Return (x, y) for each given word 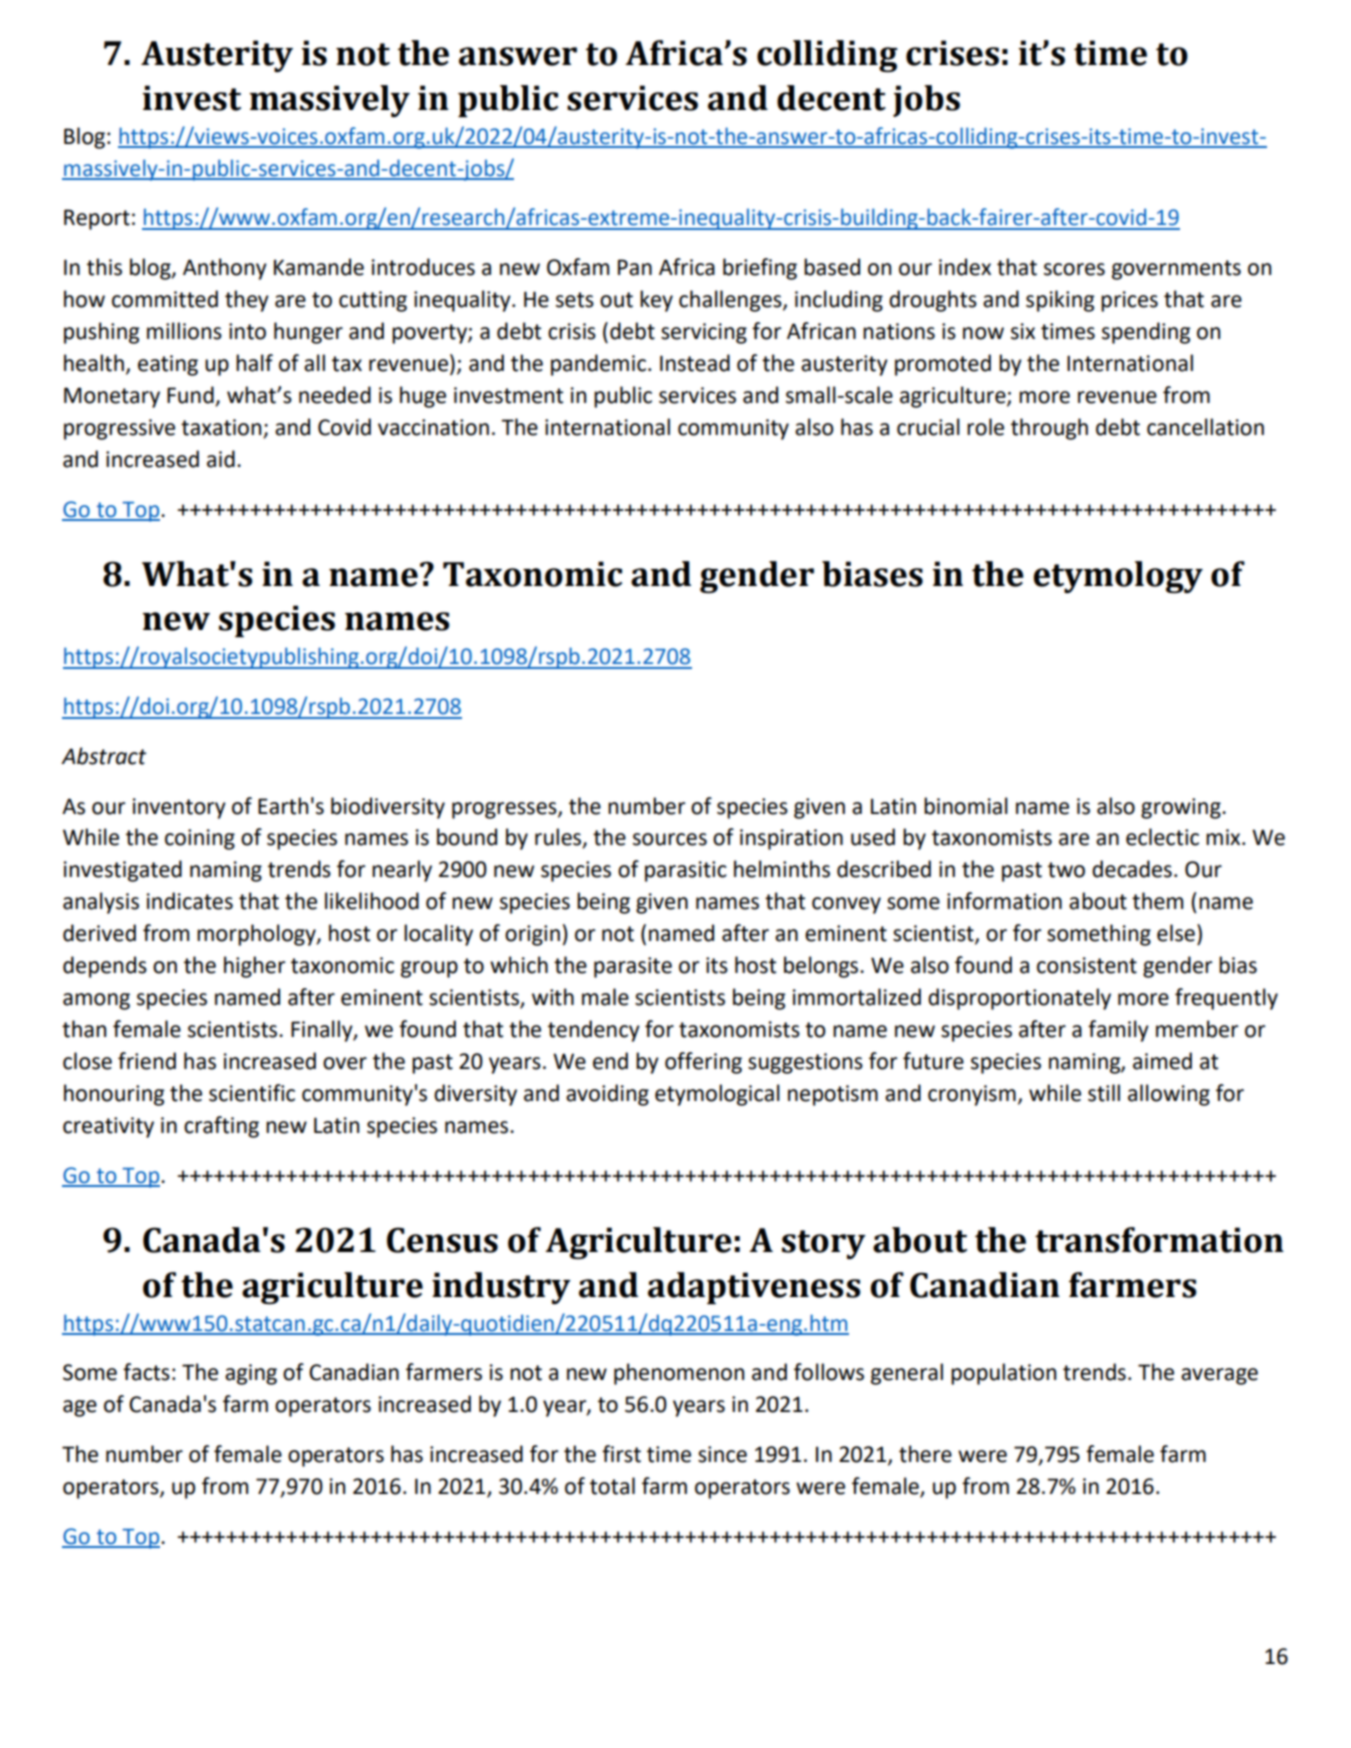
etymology (1118, 577)
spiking (1060, 301)
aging (251, 1374)
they (247, 301)
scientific (252, 1093)
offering (703, 1063)
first (621, 1454)
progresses (505, 810)
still (1104, 1093)
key (656, 301)
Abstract (103, 756)
